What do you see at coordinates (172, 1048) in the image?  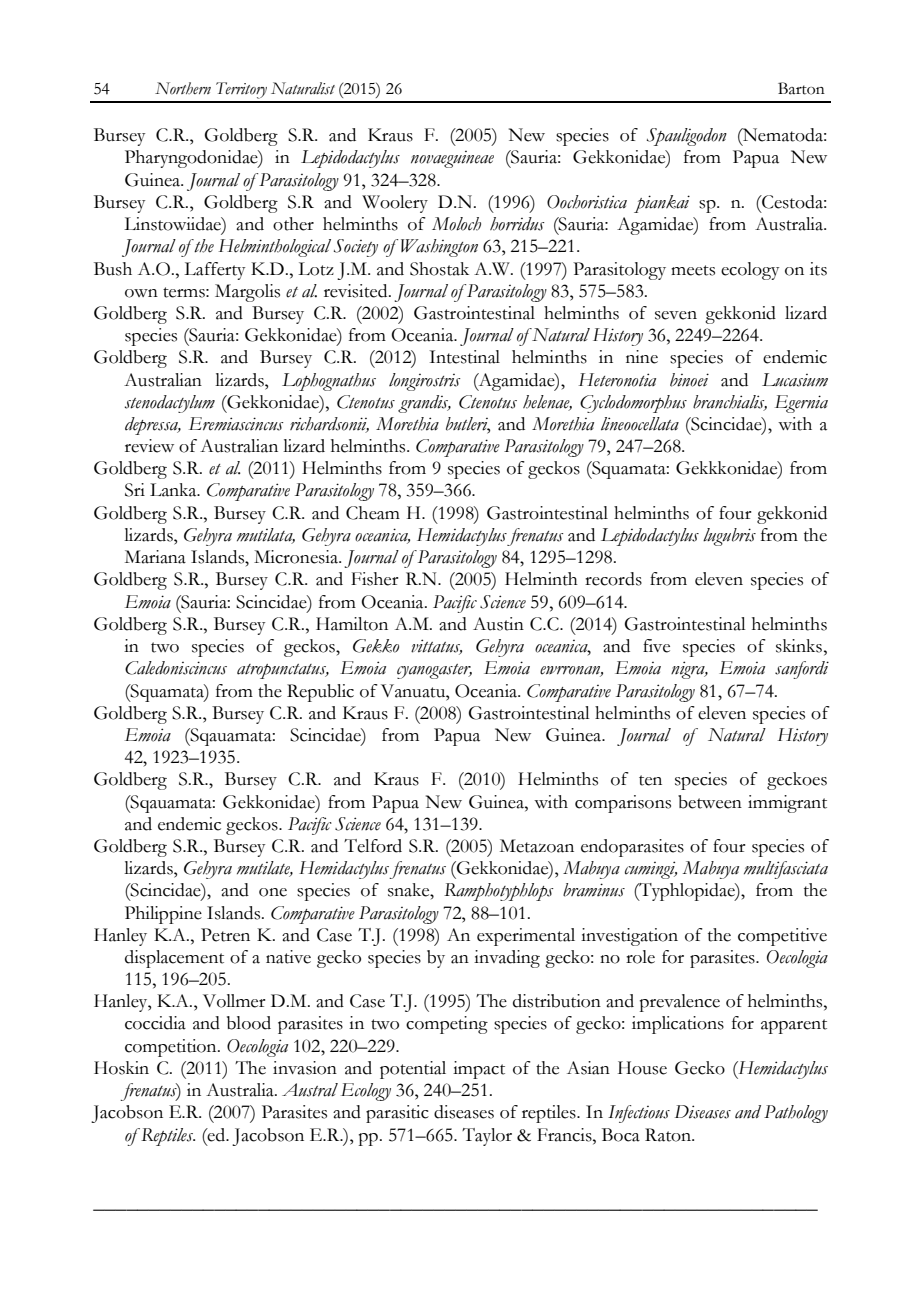 I see `competition` at bounding box center [172, 1048].
